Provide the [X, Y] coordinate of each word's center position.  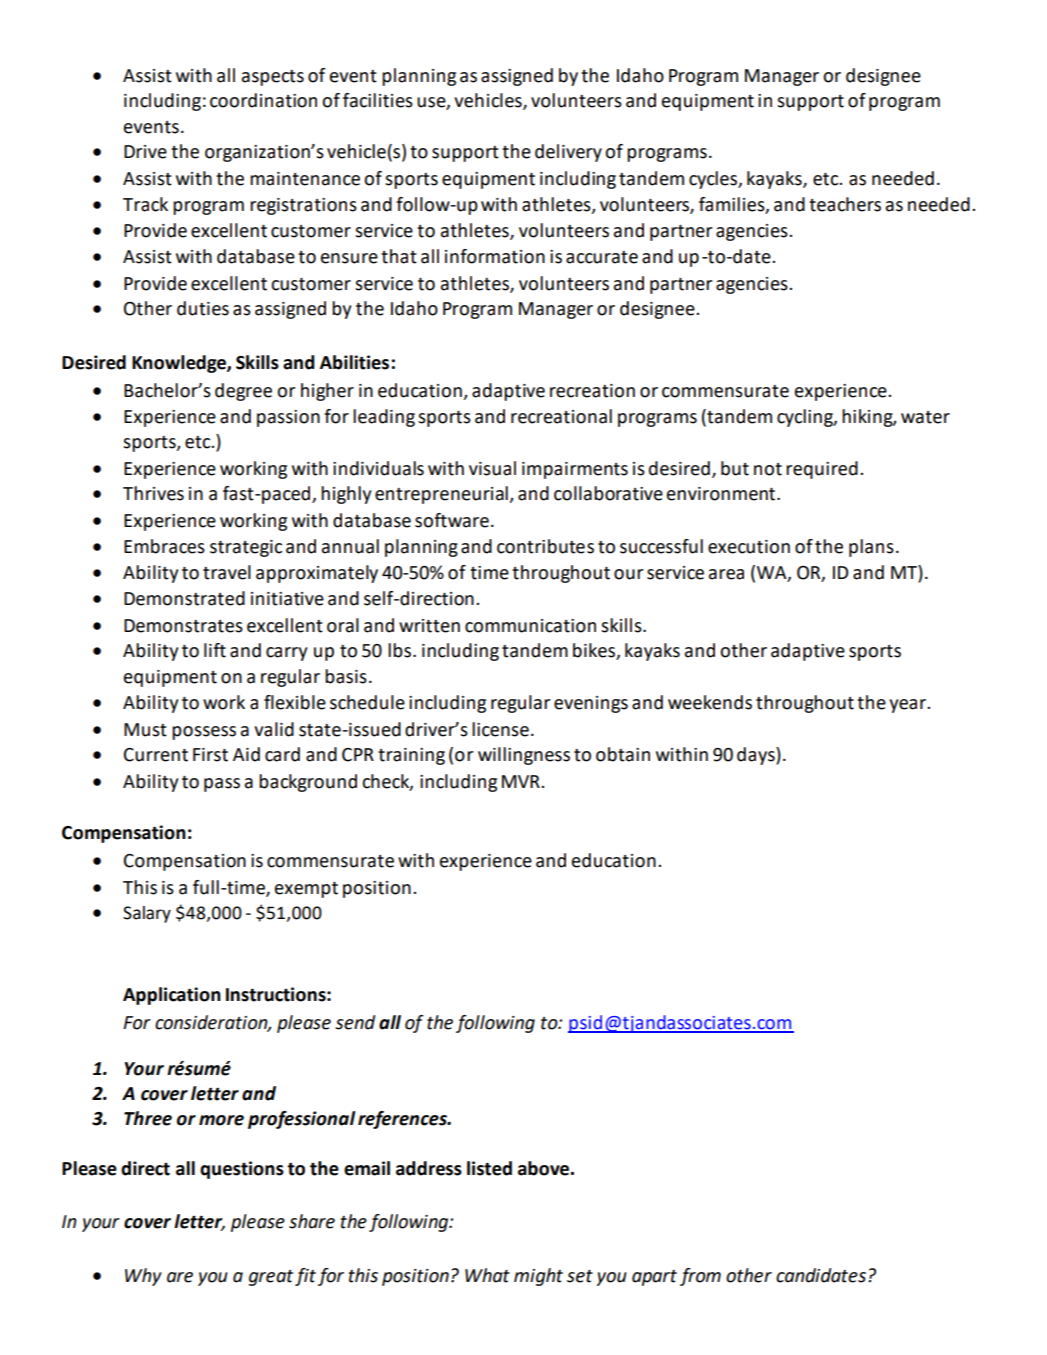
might [538, 1277]
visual [492, 468]
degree [243, 392]
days [757, 756]
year [908, 706]
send [355, 1022]
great [271, 1278]
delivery [568, 153]
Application [172, 996]
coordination [263, 100]
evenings [591, 704]
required [822, 470]
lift [215, 650]
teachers [845, 204]
